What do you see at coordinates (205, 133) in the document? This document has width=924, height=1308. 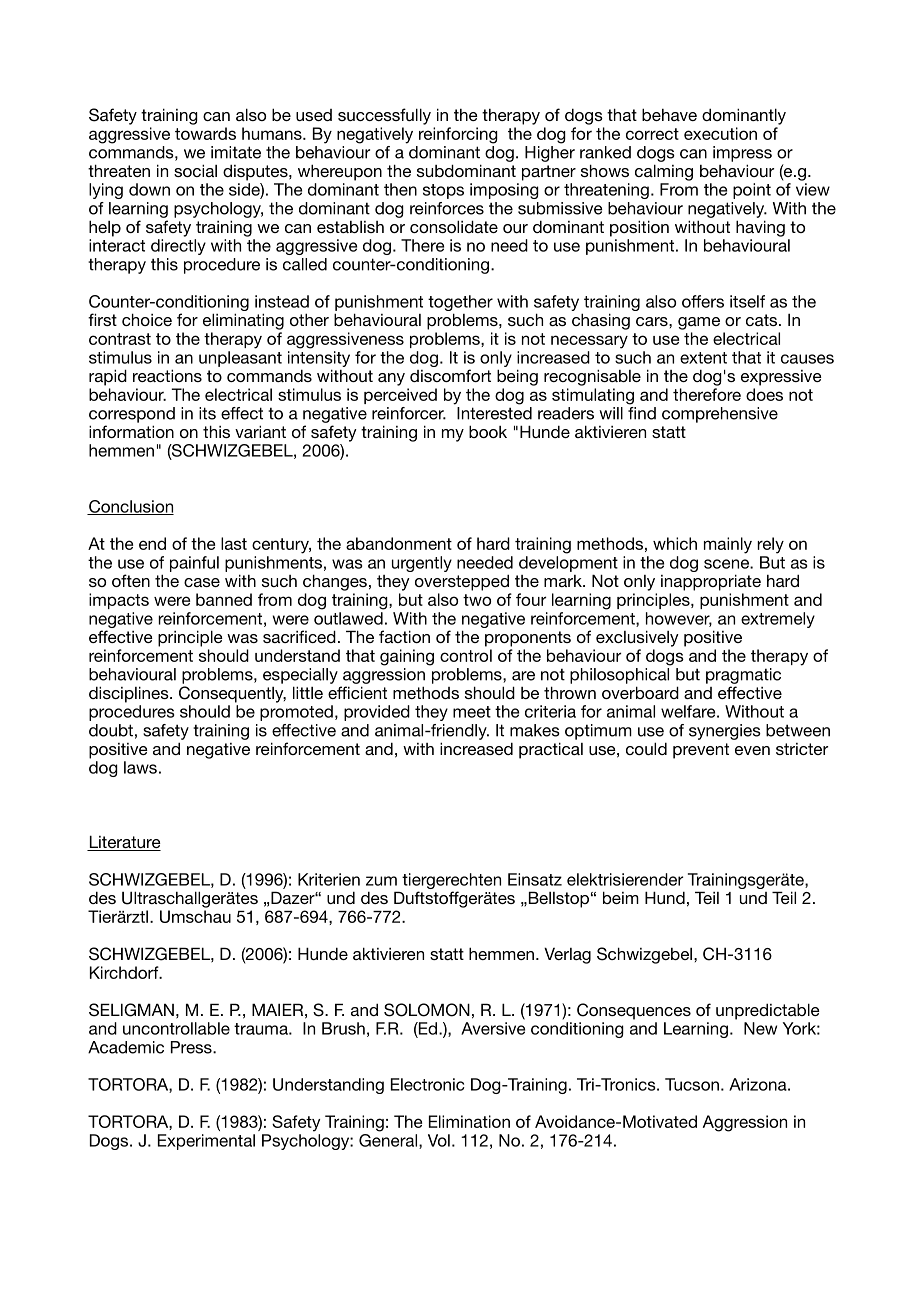 I see `towards` at bounding box center [205, 133].
